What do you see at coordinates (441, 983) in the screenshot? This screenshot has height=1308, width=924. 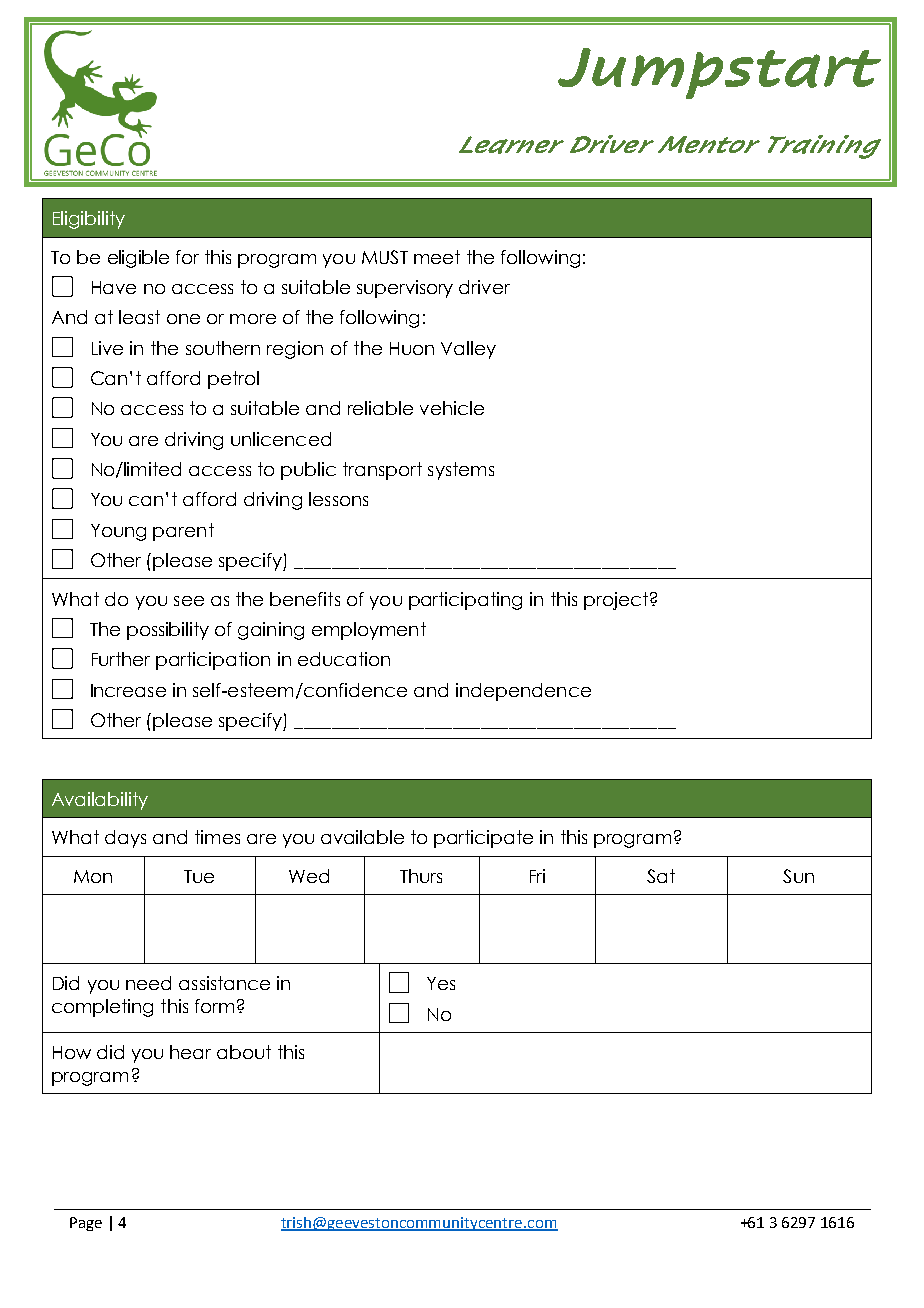 I see `Yes` at bounding box center [441, 983].
